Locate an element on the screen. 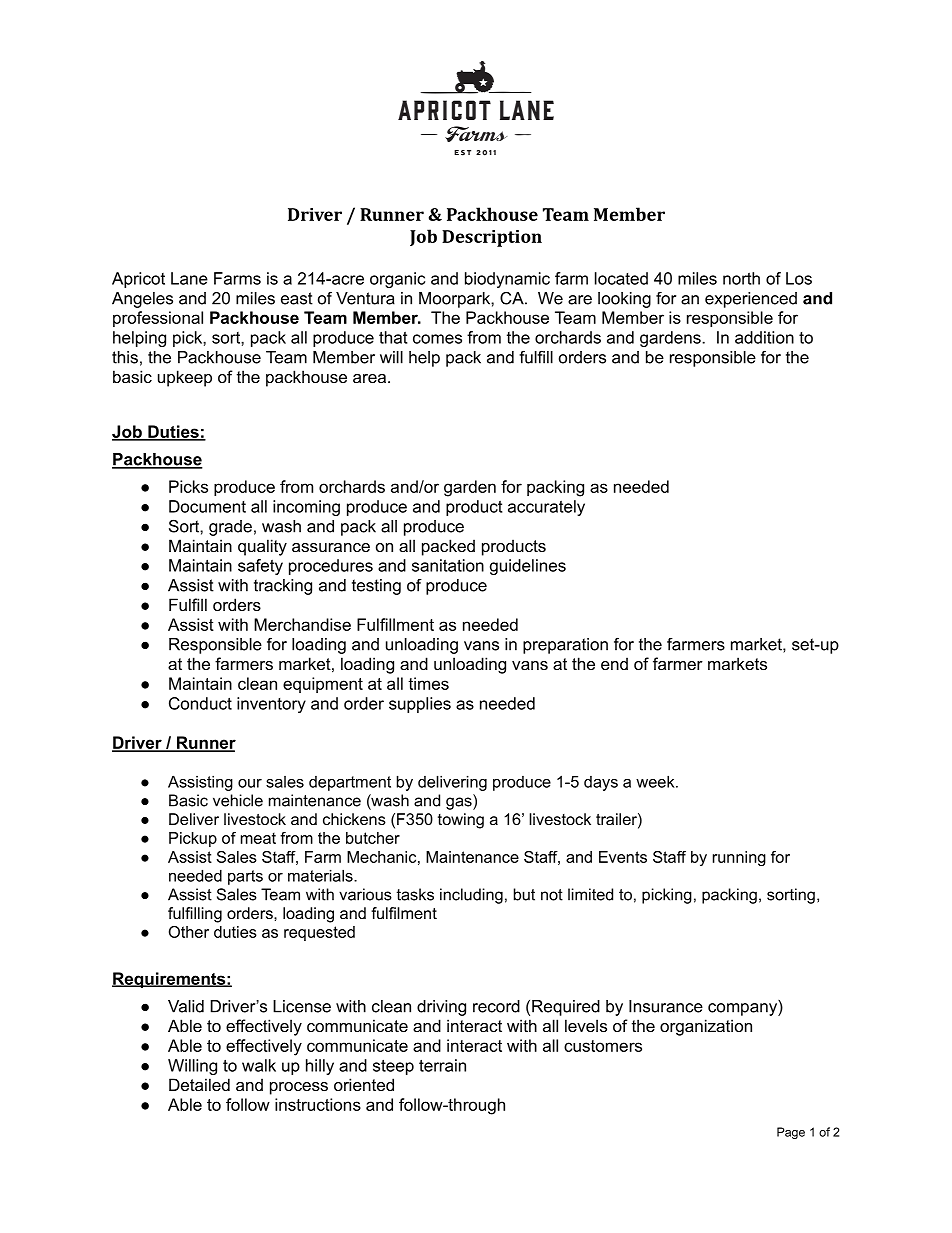 The width and height of the screenshot is (952, 1233). north is located at coordinates (741, 278).
